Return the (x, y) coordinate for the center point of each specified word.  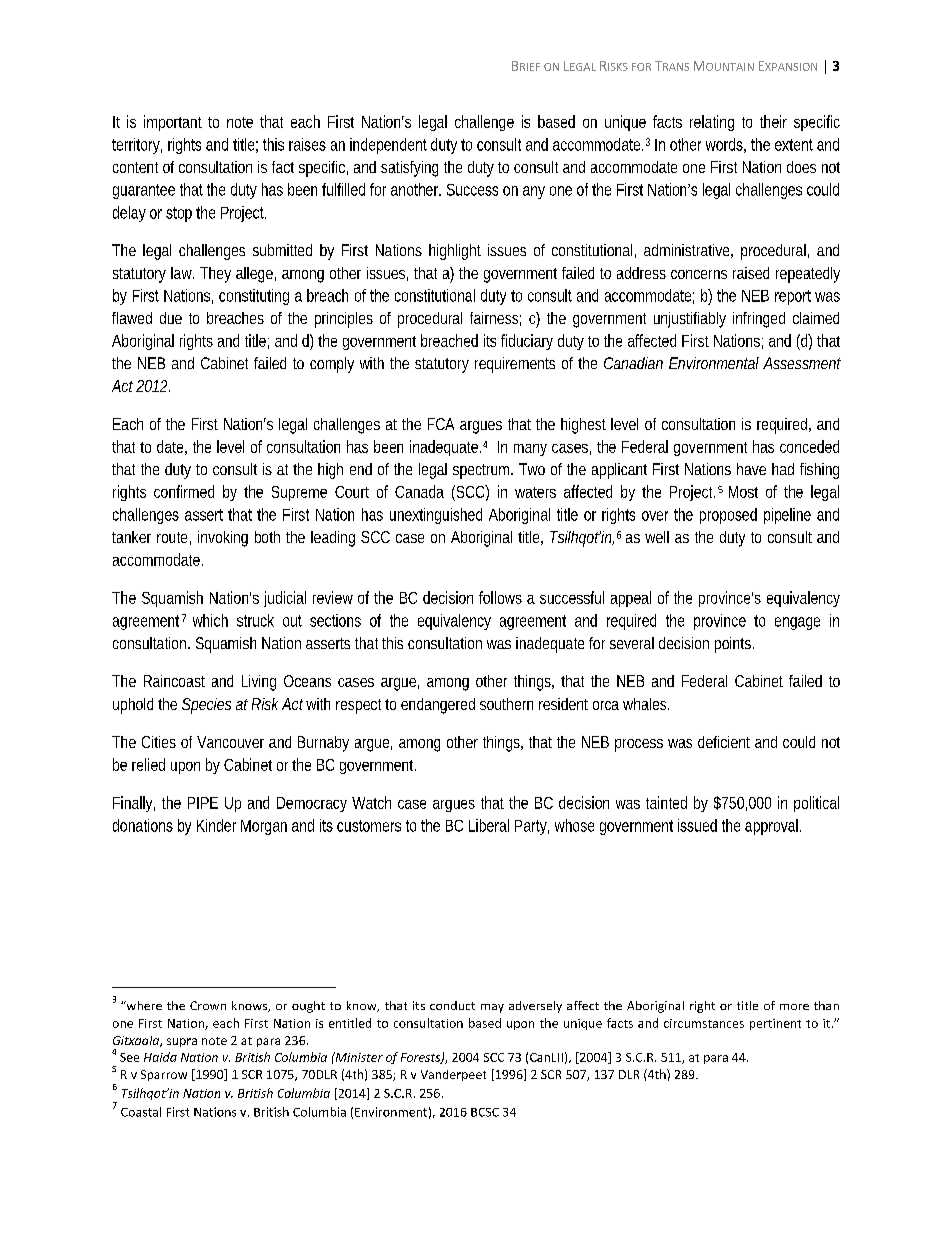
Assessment (802, 363)
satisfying (409, 169)
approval (773, 827)
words (726, 145)
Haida (160, 1057)
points (734, 645)
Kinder (216, 825)
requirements (515, 365)
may (492, 1008)
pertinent (775, 1024)
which (210, 620)
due (171, 318)
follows (500, 597)
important (173, 123)
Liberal (489, 825)
